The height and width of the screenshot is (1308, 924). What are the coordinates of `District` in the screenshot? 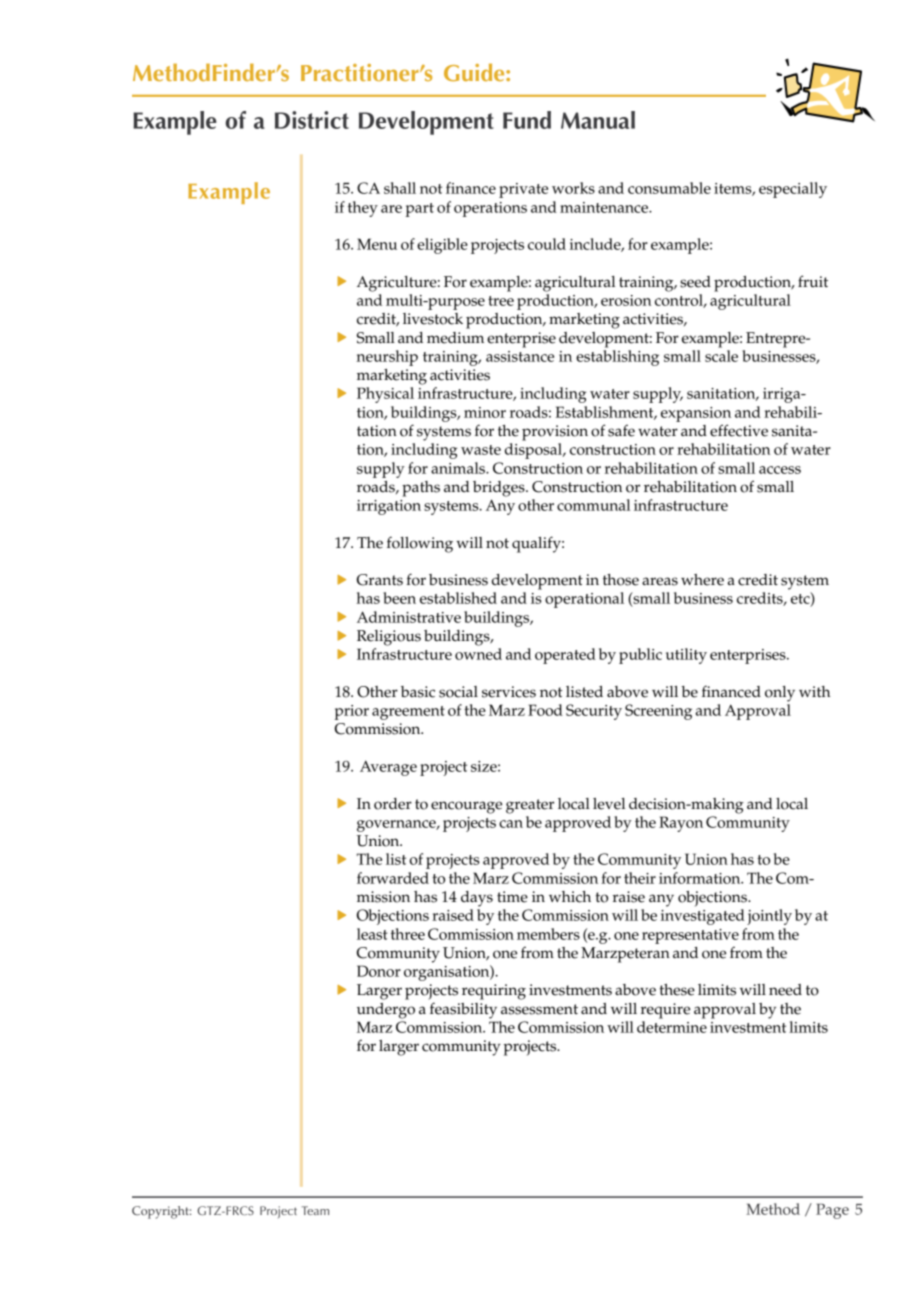 It's located at (312, 120).
